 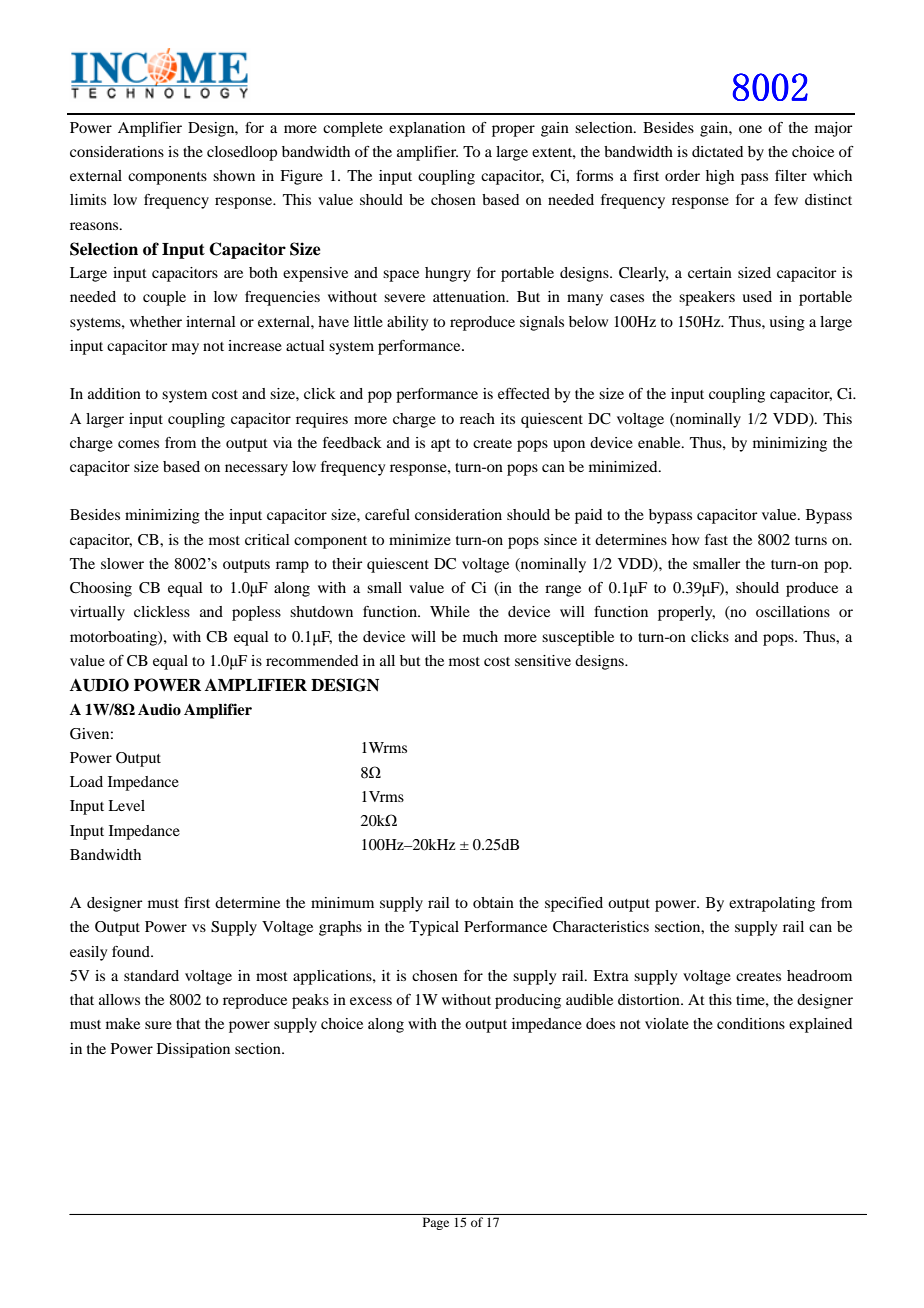 I want to click on fast, so click(x=716, y=539).
